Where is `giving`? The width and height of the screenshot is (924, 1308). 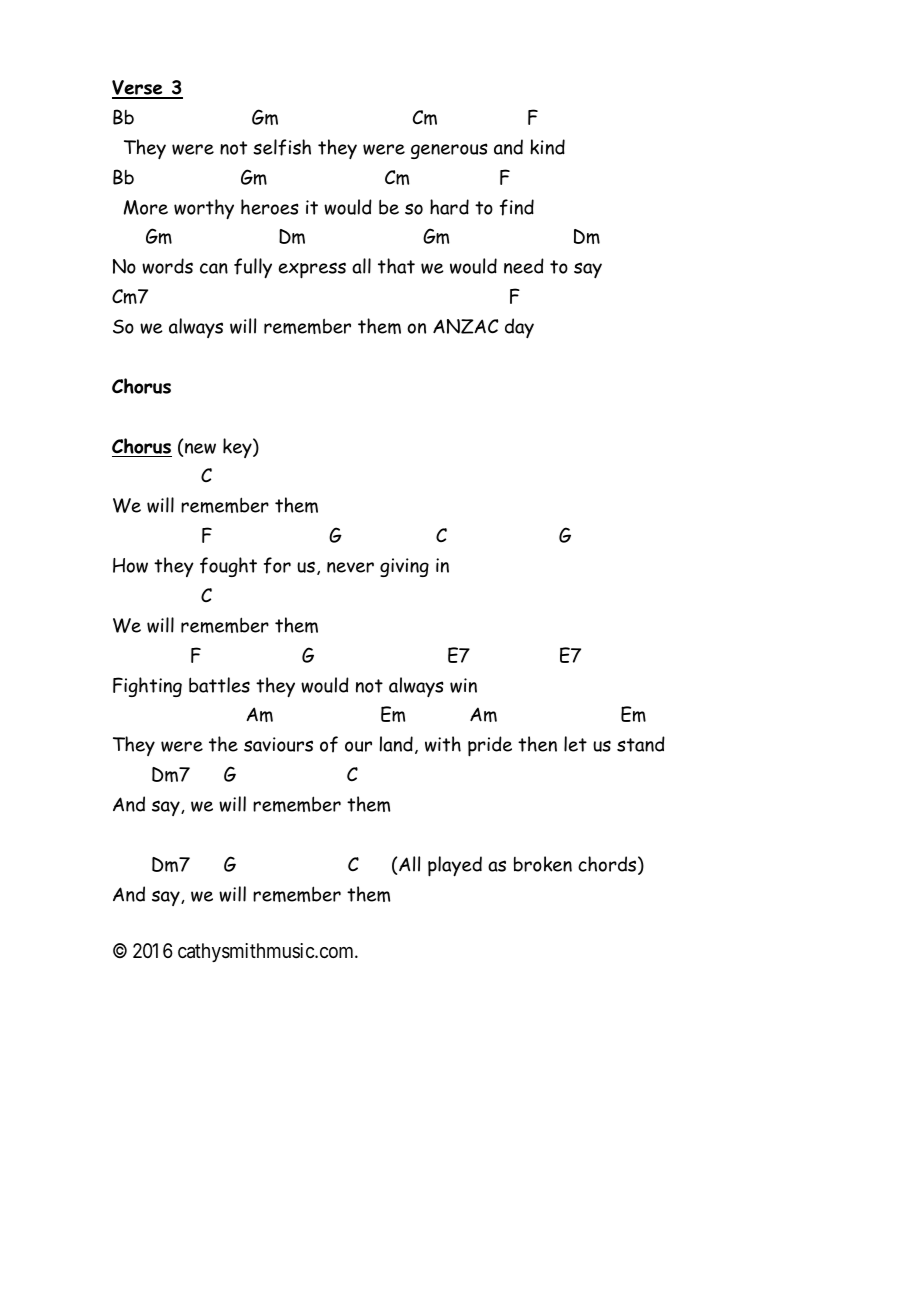
giving is located at coordinates (404, 567).
